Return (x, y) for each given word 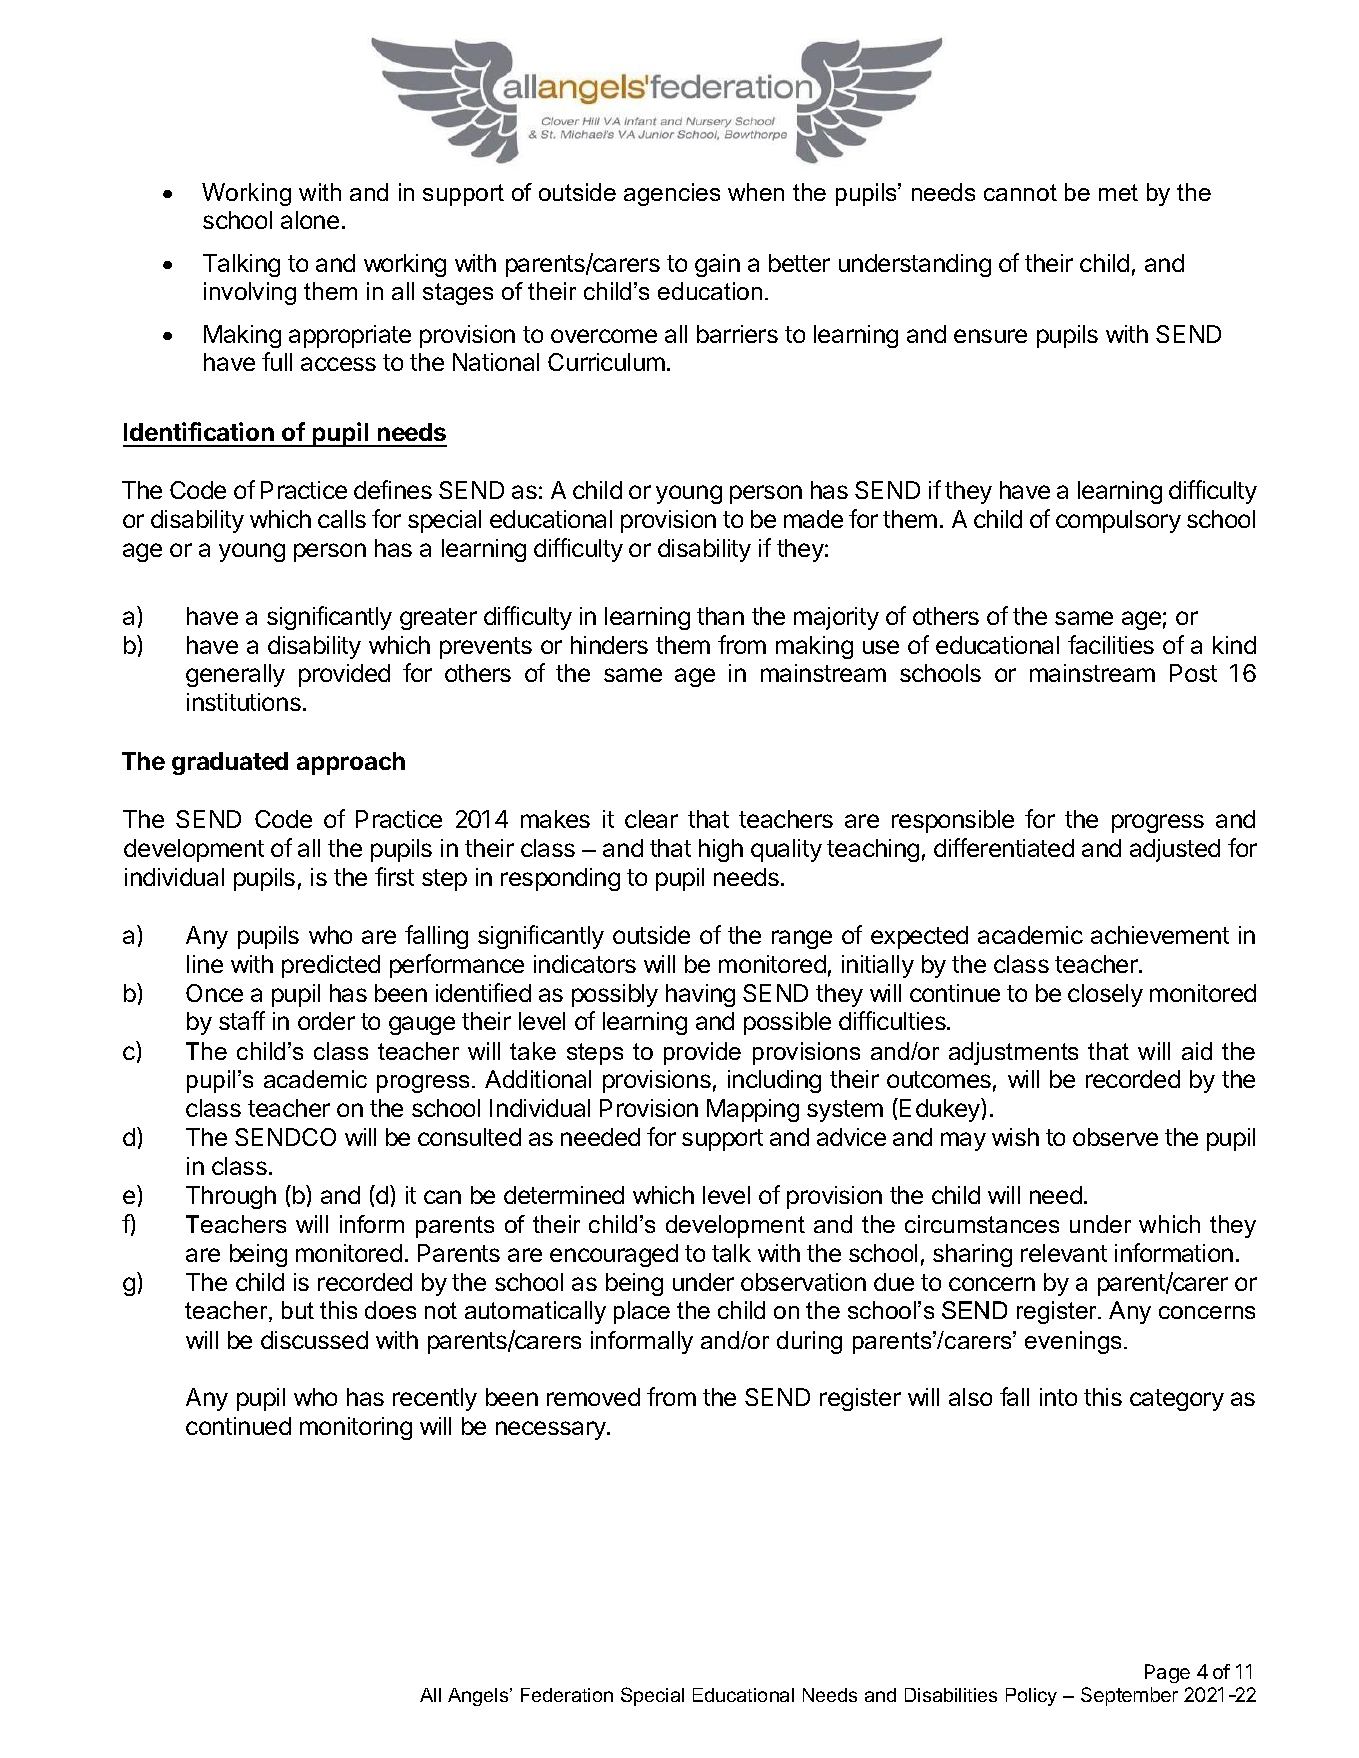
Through (231, 1197)
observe (1115, 1137)
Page (1167, 1673)
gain (717, 265)
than (720, 616)
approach (351, 763)
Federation (567, 1695)
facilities (1111, 644)
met (1118, 192)
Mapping (753, 1110)
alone (310, 220)
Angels (479, 1697)
